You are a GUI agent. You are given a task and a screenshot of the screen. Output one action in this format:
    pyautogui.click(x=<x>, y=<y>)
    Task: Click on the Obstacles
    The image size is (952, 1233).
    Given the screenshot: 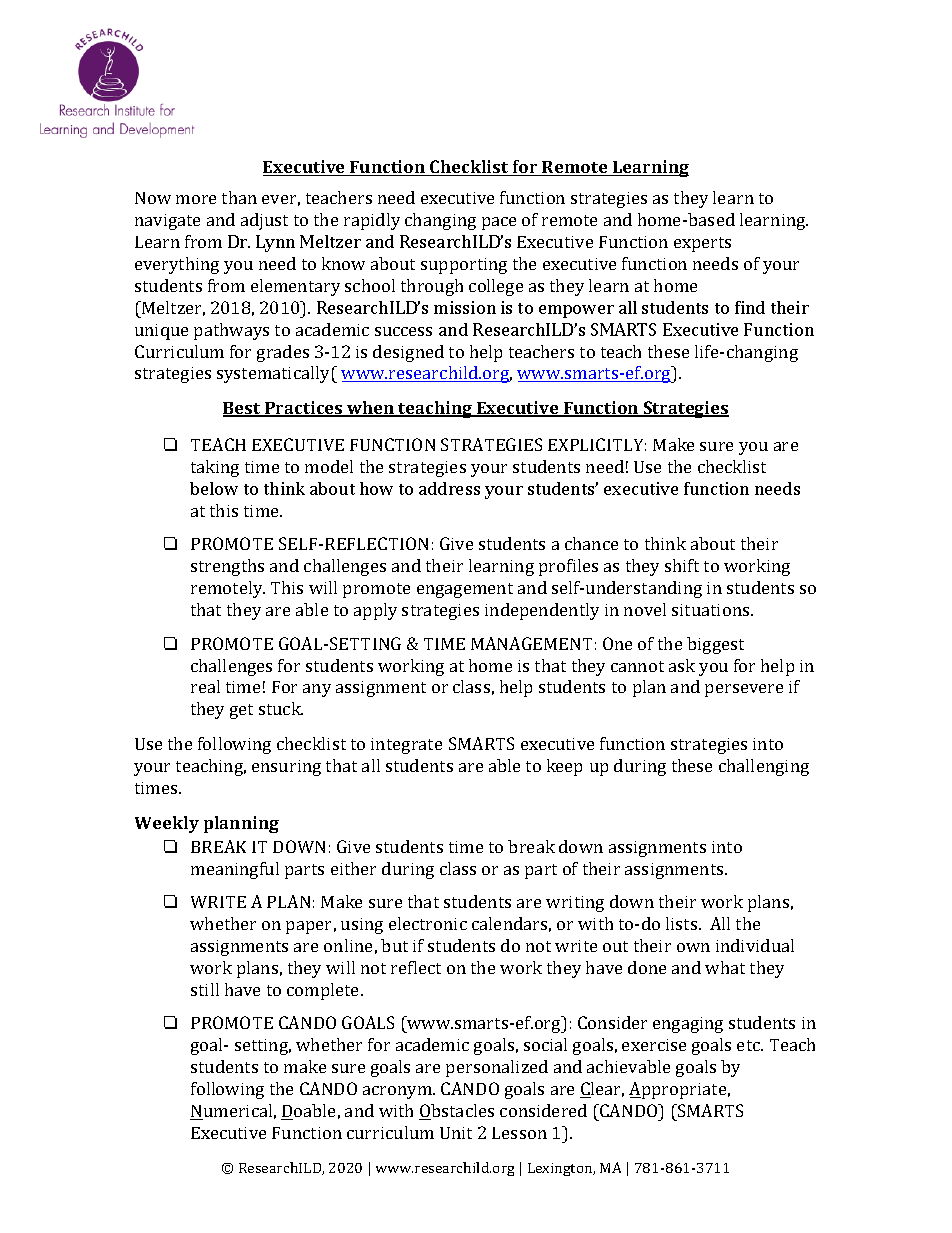 What is the action you would take?
    pyautogui.click(x=456, y=1112)
